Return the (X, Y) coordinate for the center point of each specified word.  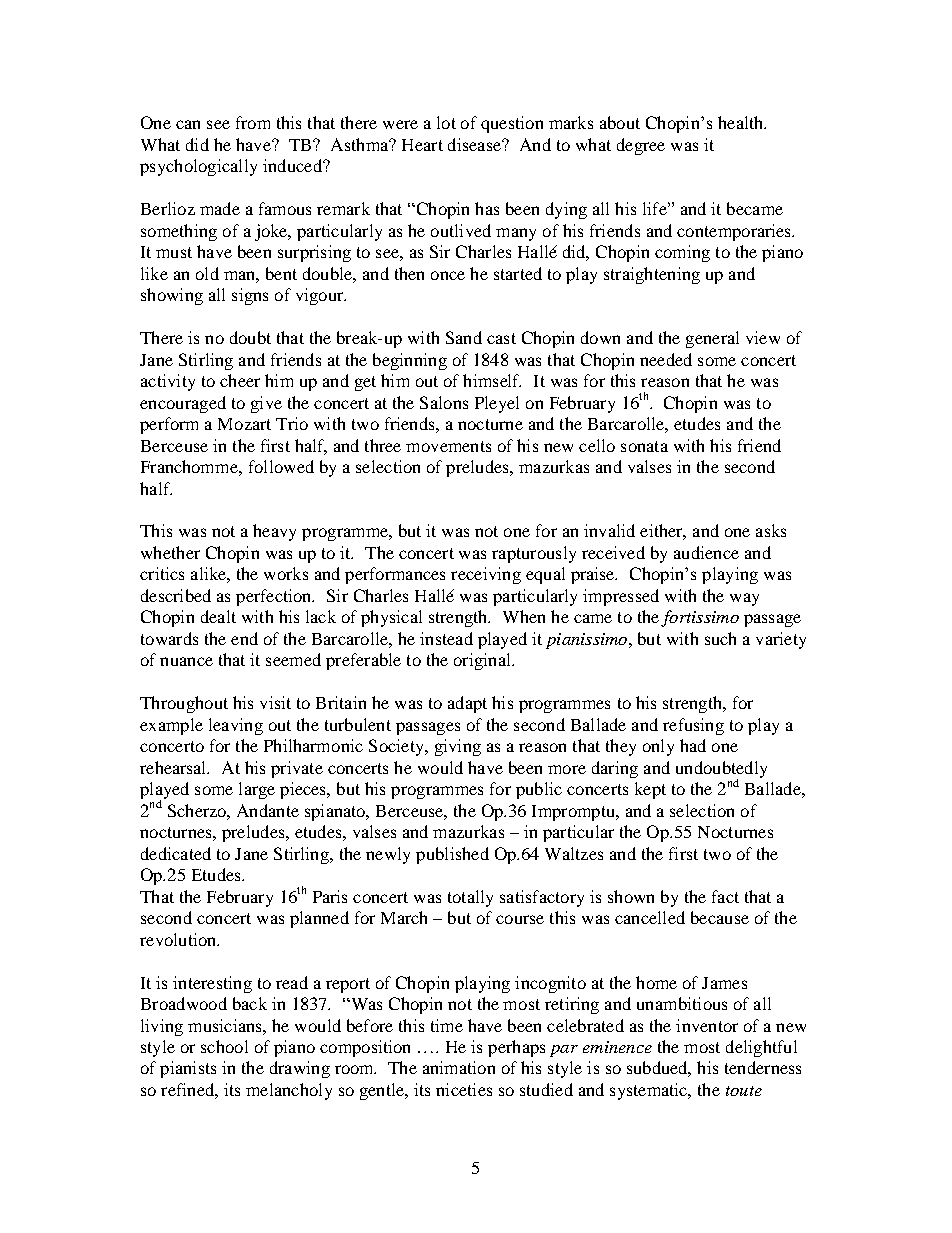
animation (459, 1067)
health (742, 122)
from (253, 122)
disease (475, 144)
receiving (486, 575)
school (224, 1046)
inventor (707, 1025)
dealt (218, 616)
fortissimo (700, 618)
